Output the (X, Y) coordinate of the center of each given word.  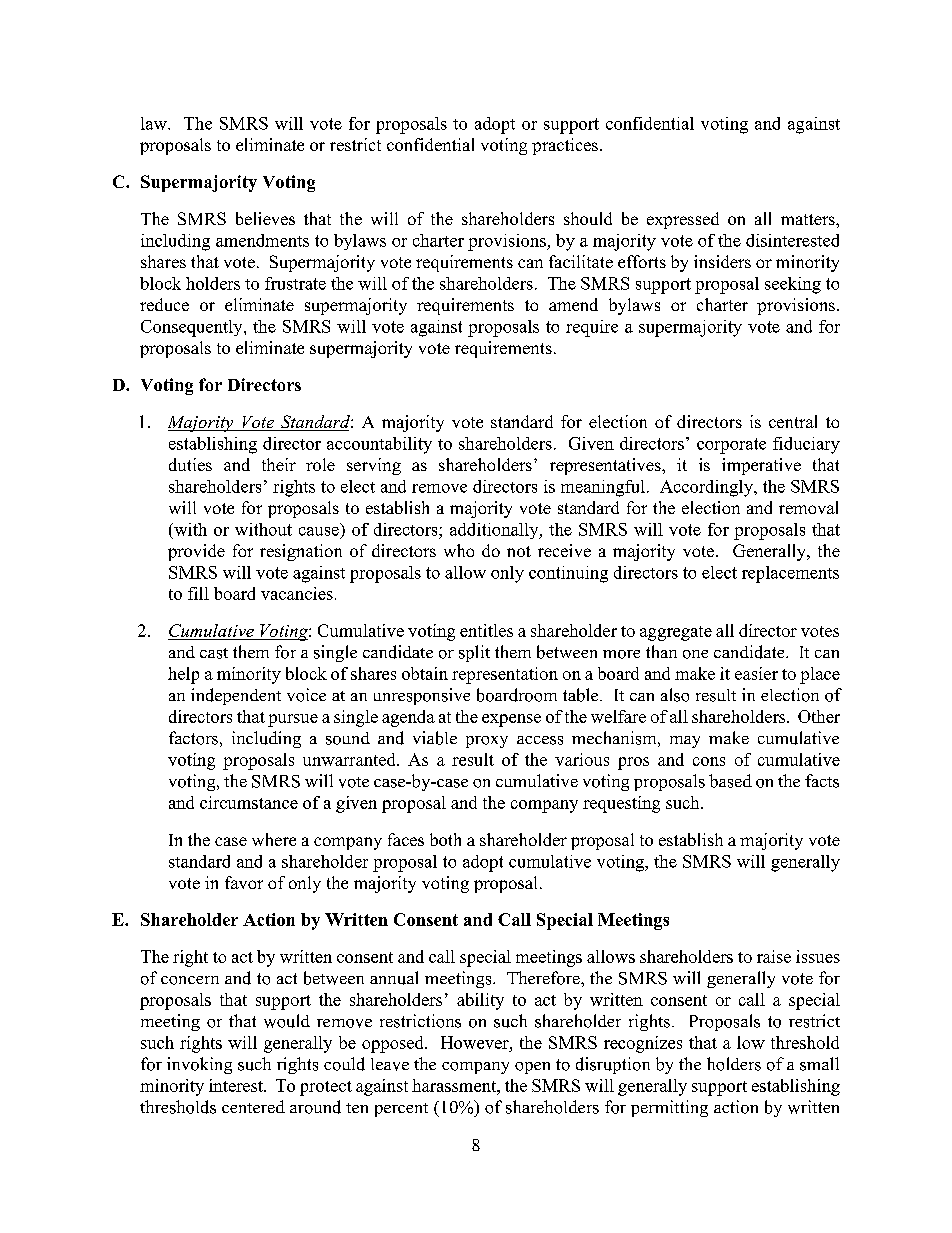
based (730, 781)
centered (253, 1106)
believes (265, 218)
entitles (486, 630)
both (445, 839)
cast (214, 653)
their (279, 464)
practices (565, 146)
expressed (683, 220)
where (274, 839)
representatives (606, 466)
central (793, 421)
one (695, 654)
